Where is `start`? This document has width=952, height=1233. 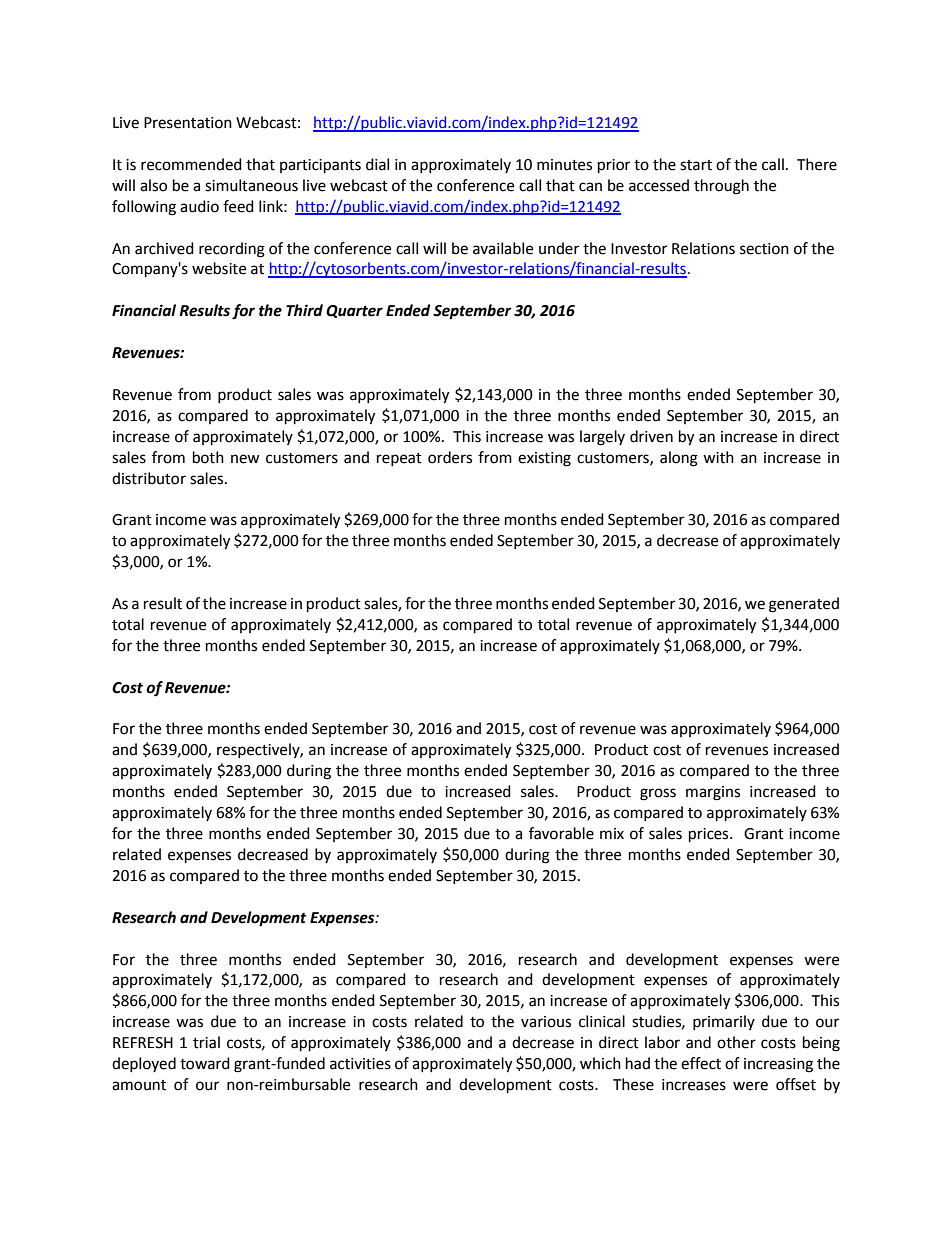
start is located at coordinates (696, 165).
